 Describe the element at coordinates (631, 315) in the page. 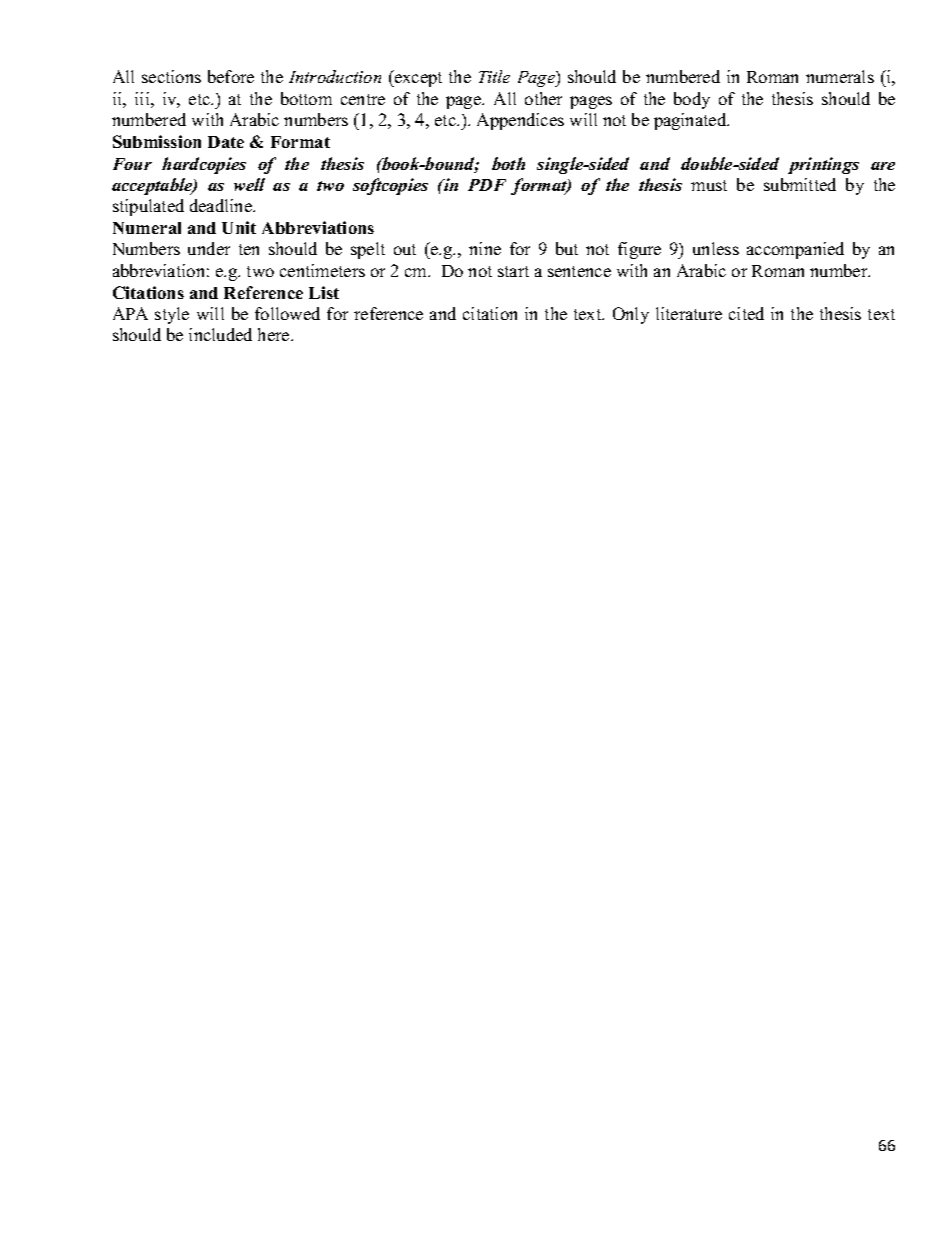

I see `Only` at that location.
